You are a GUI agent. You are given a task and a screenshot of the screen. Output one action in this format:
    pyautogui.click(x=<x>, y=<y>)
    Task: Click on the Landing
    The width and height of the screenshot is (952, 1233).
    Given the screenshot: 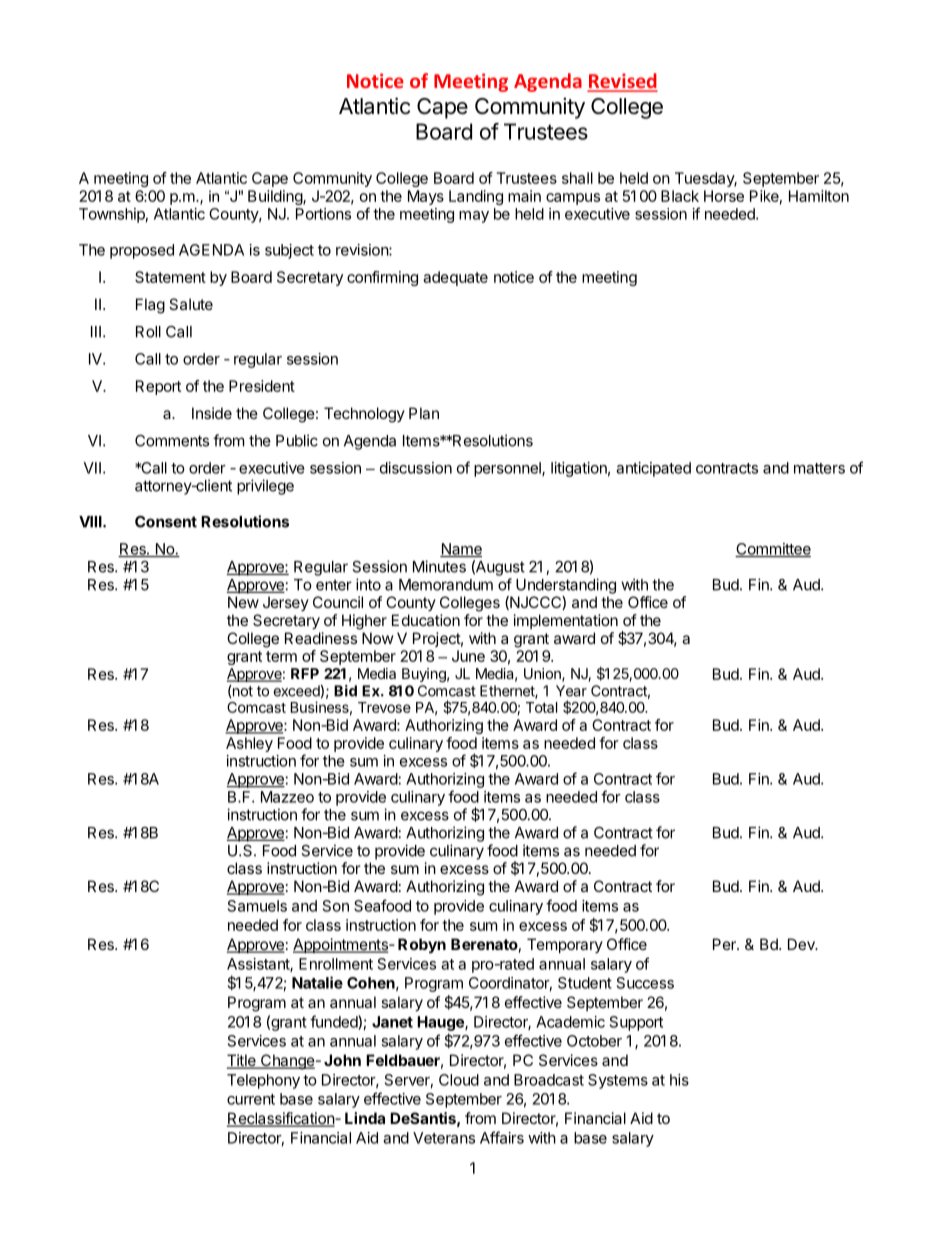 What is the action you would take?
    pyautogui.click(x=476, y=197)
